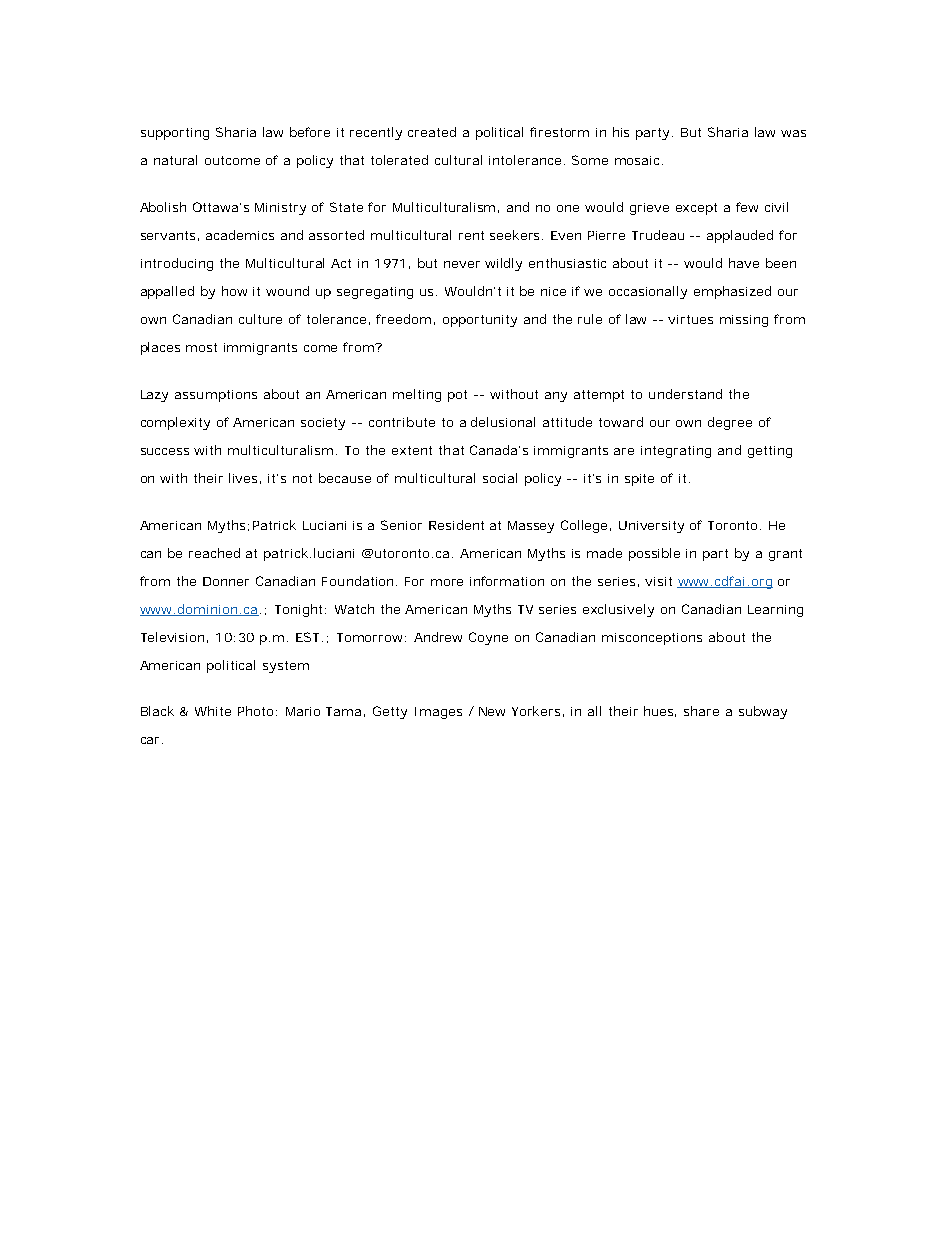  What do you see at coordinates (432, 132) in the page?
I see `created` at bounding box center [432, 132].
